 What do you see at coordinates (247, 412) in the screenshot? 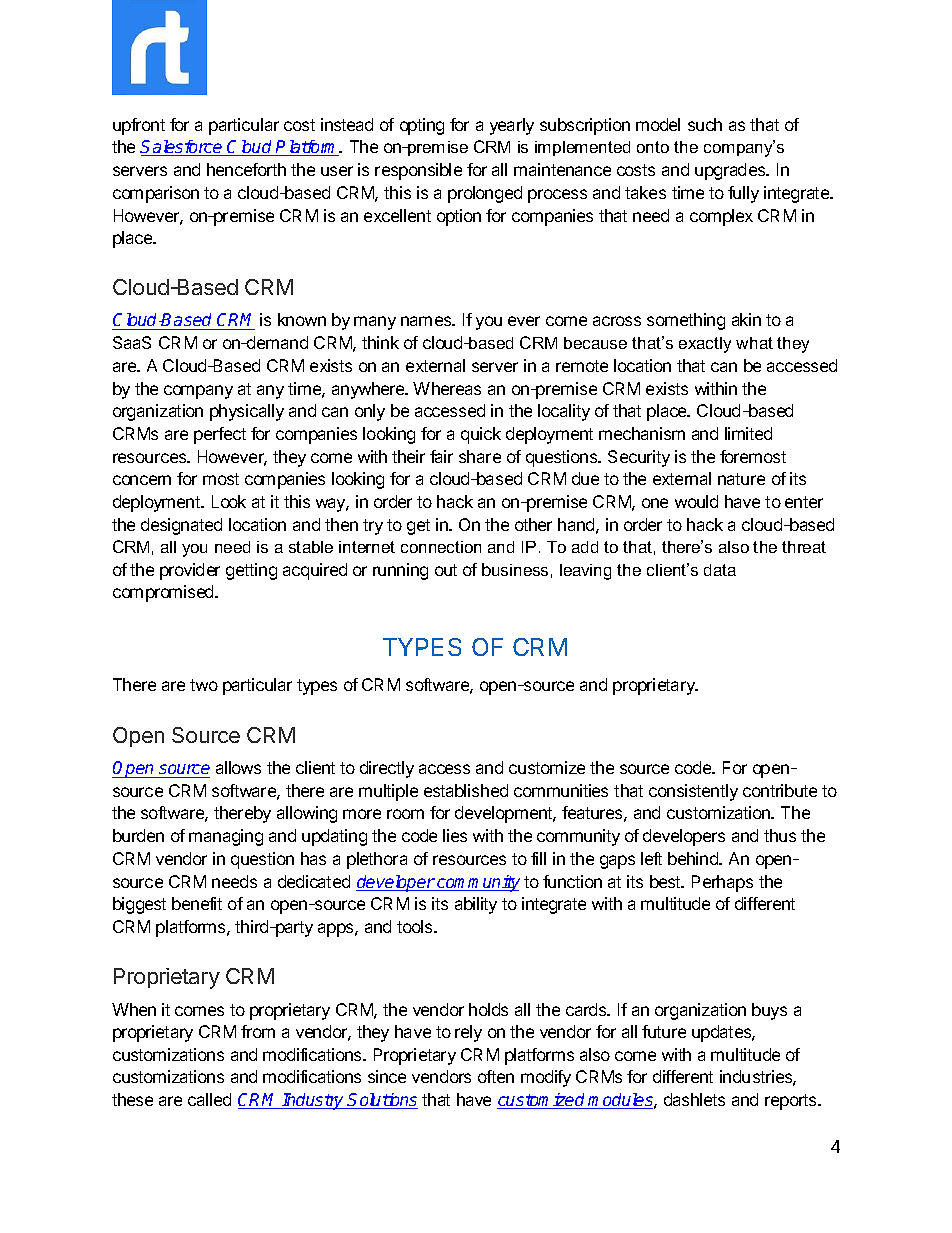
I see `physically` at bounding box center [247, 412].
